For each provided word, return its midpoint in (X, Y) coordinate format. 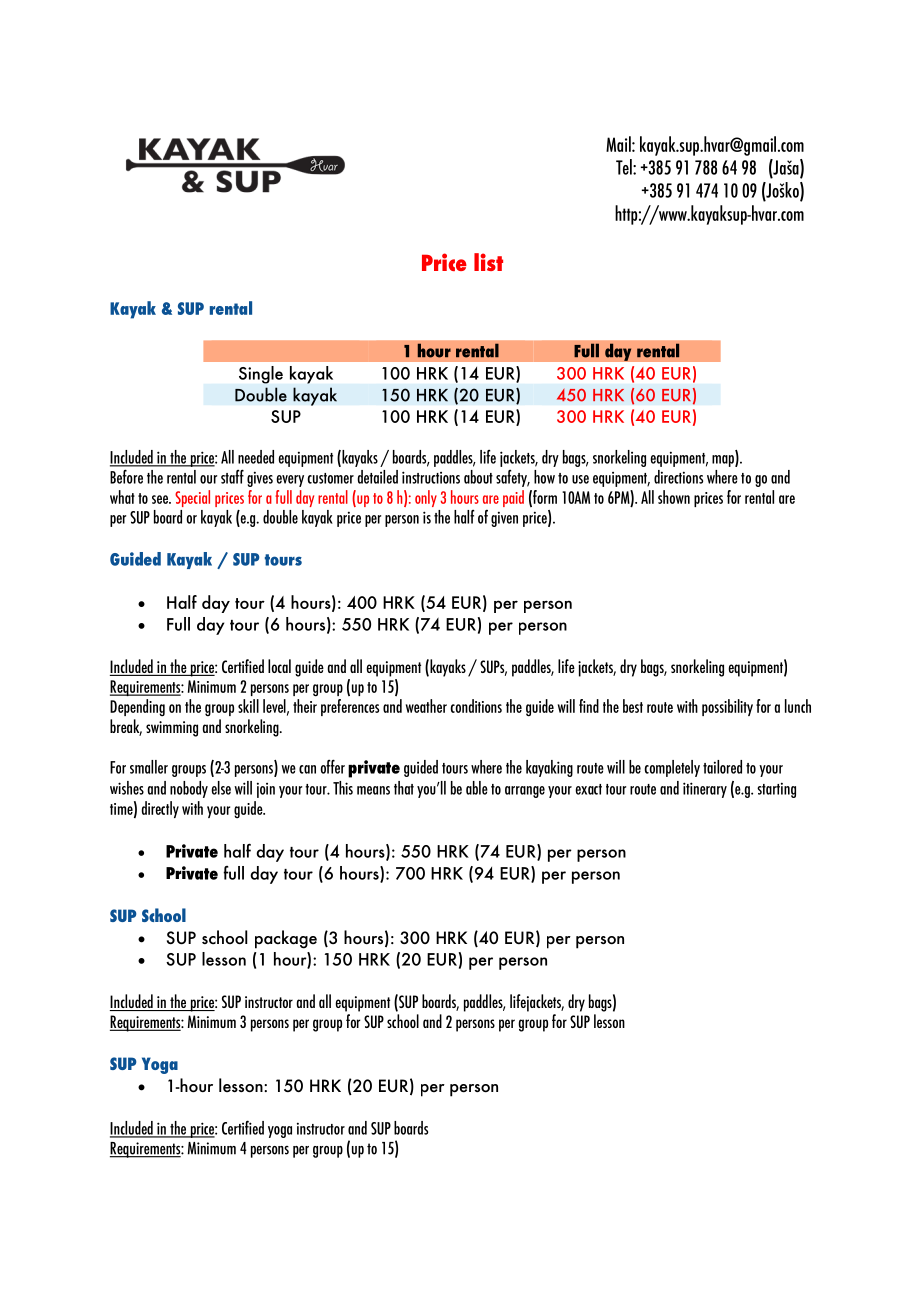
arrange (525, 792)
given (504, 519)
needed (256, 457)
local (279, 666)
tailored (722, 767)
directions (678, 477)
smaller (149, 767)
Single (261, 375)
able (477, 788)
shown (674, 497)
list (488, 262)
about (478, 477)
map (724, 461)
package (286, 939)
